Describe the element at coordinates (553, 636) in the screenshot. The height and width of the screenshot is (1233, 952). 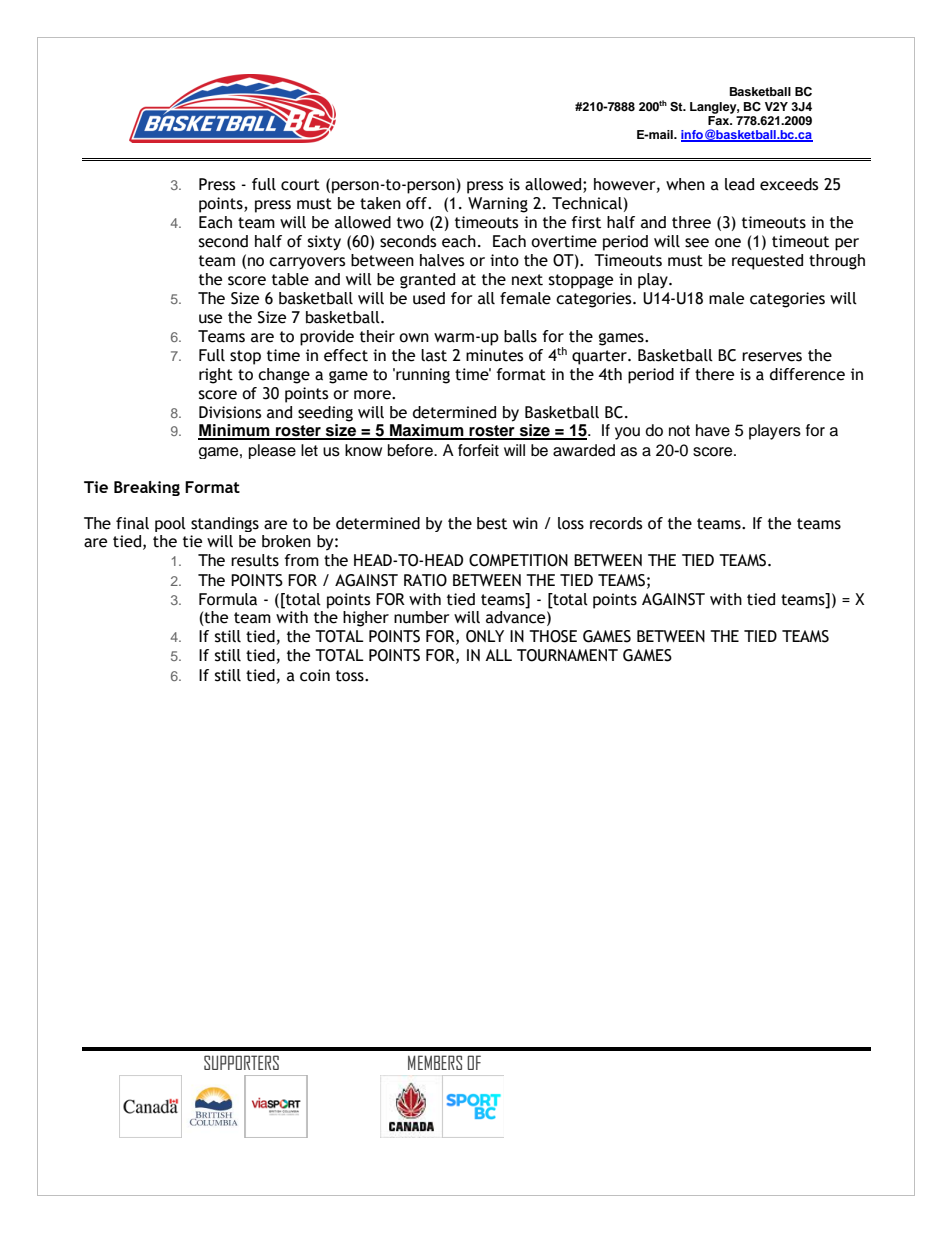
I see `THOSE` at that location.
